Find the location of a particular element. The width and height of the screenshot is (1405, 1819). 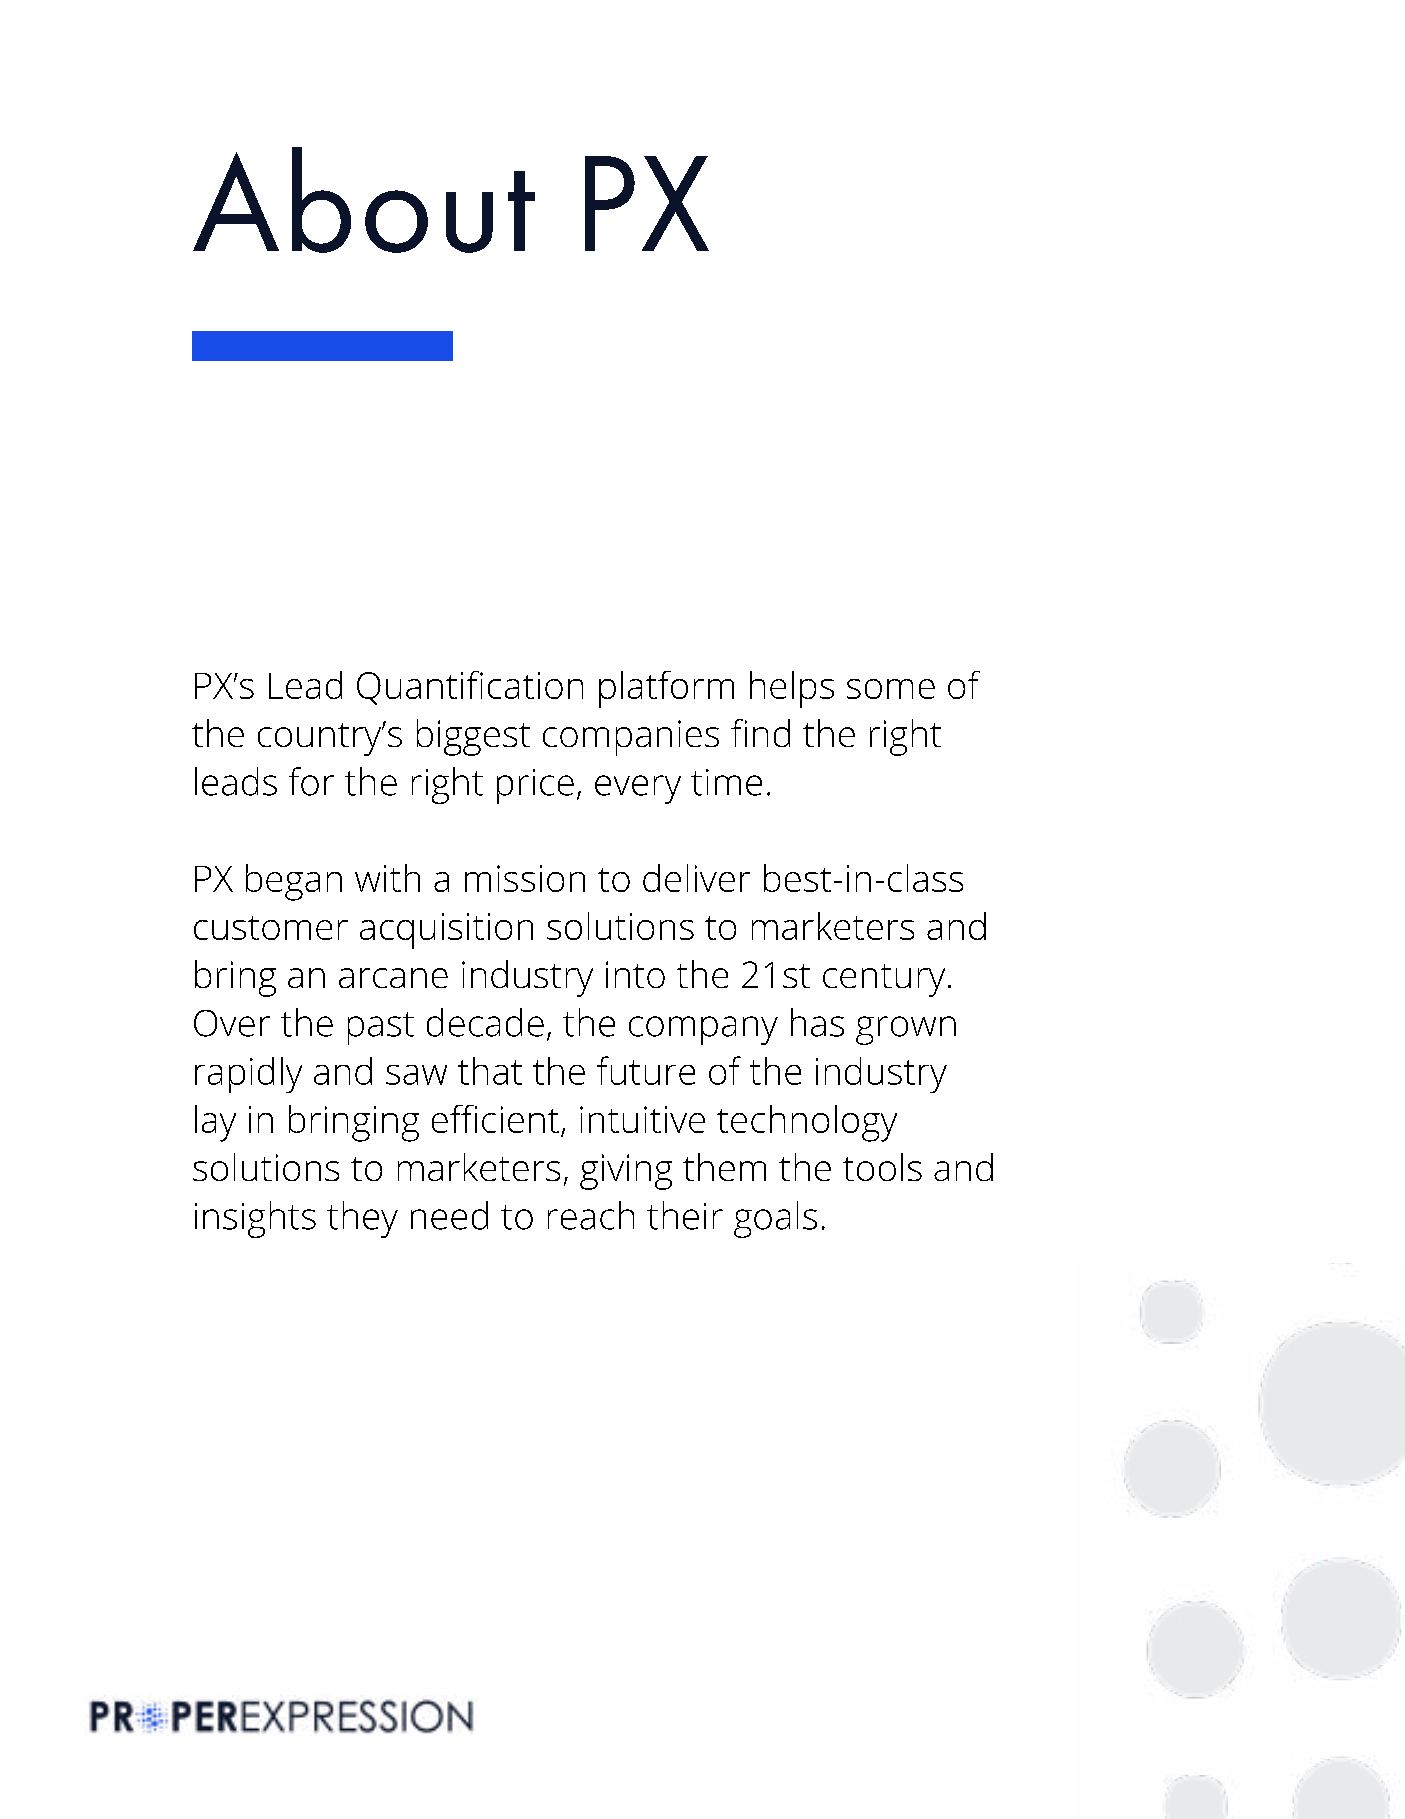

About is located at coordinates (364, 200).
